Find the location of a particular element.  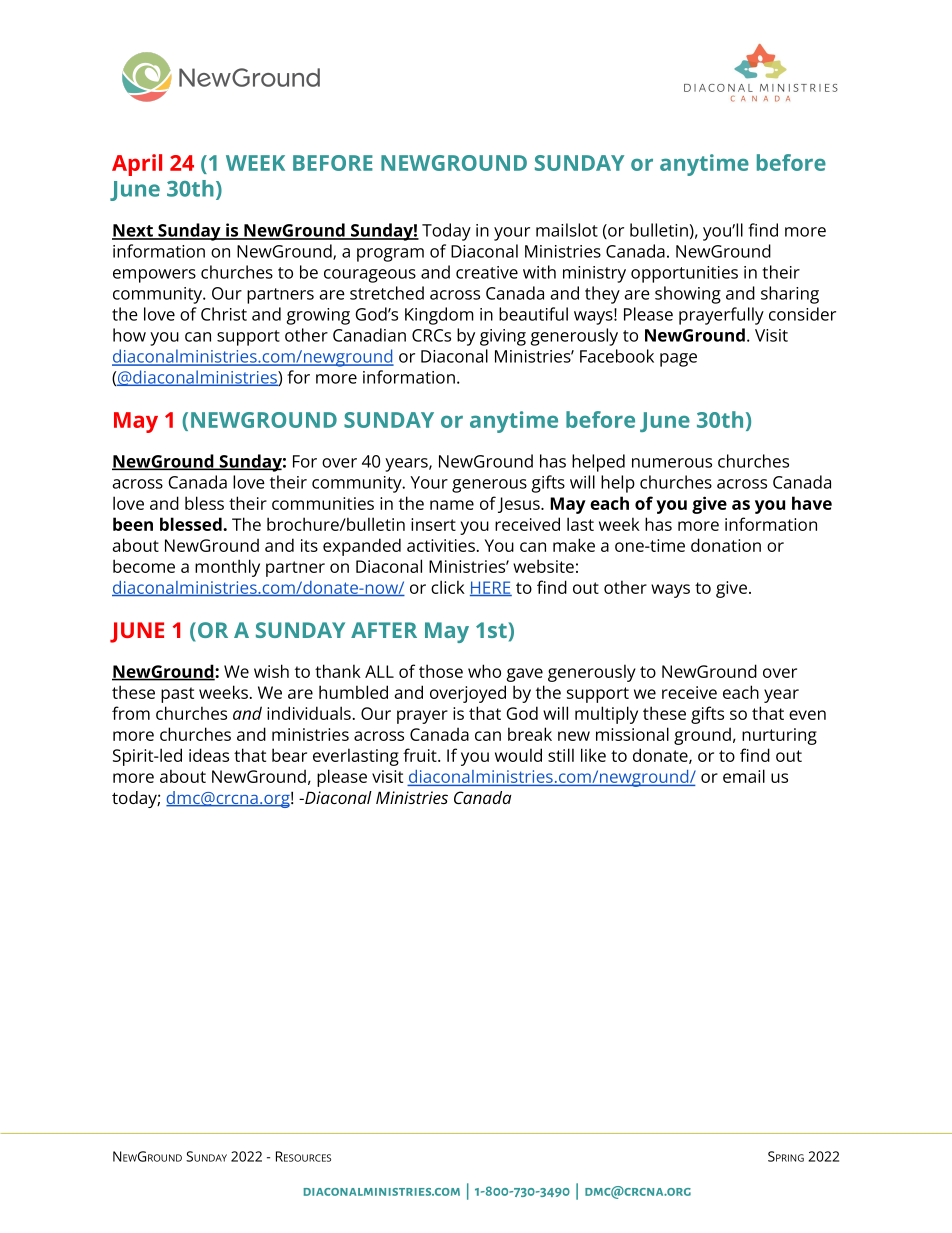

would is located at coordinates (518, 755).
